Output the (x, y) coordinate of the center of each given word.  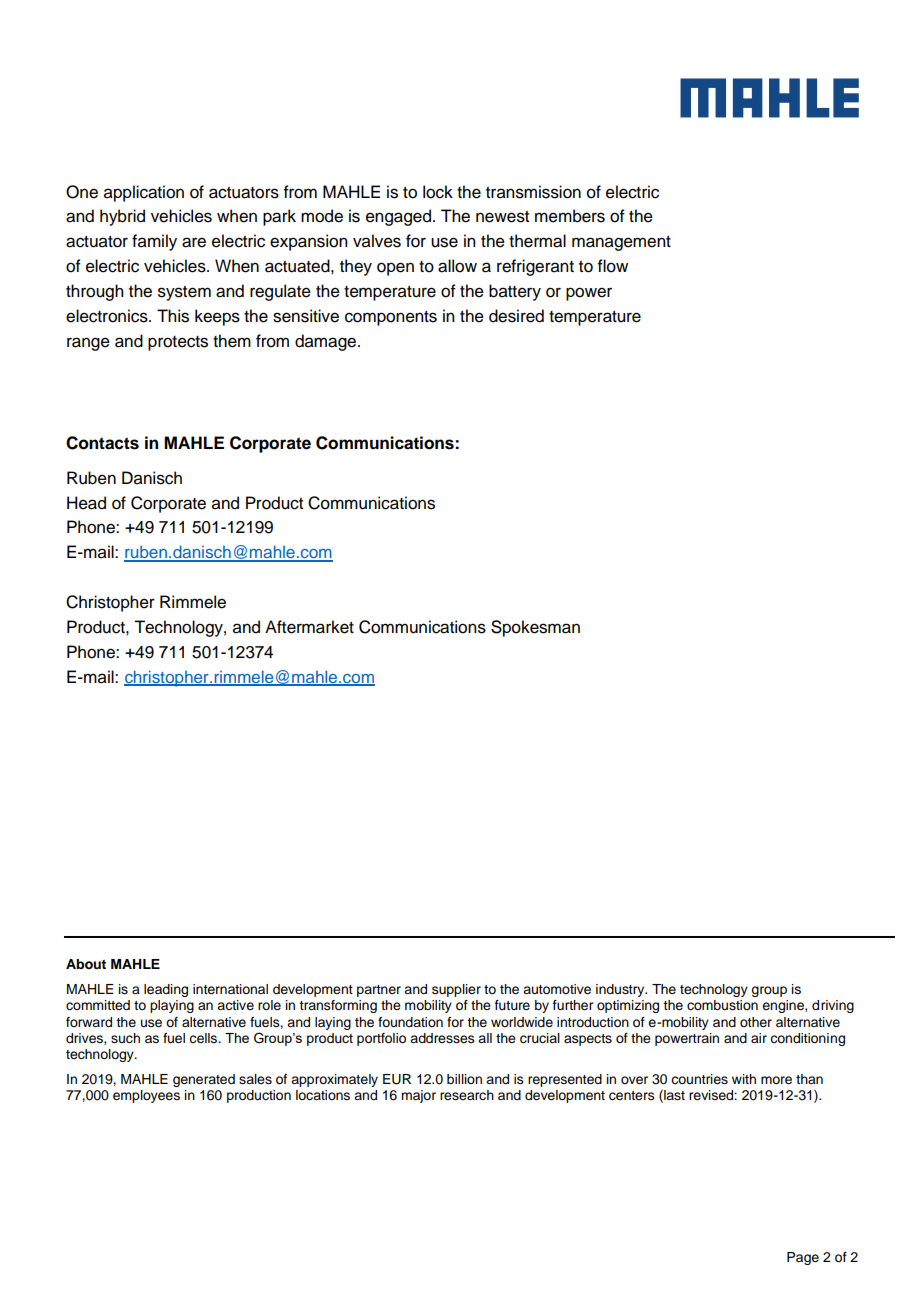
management (621, 243)
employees (146, 1096)
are (194, 242)
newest (502, 217)
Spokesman (535, 628)
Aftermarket (309, 627)
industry (621, 990)
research (467, 1095)
